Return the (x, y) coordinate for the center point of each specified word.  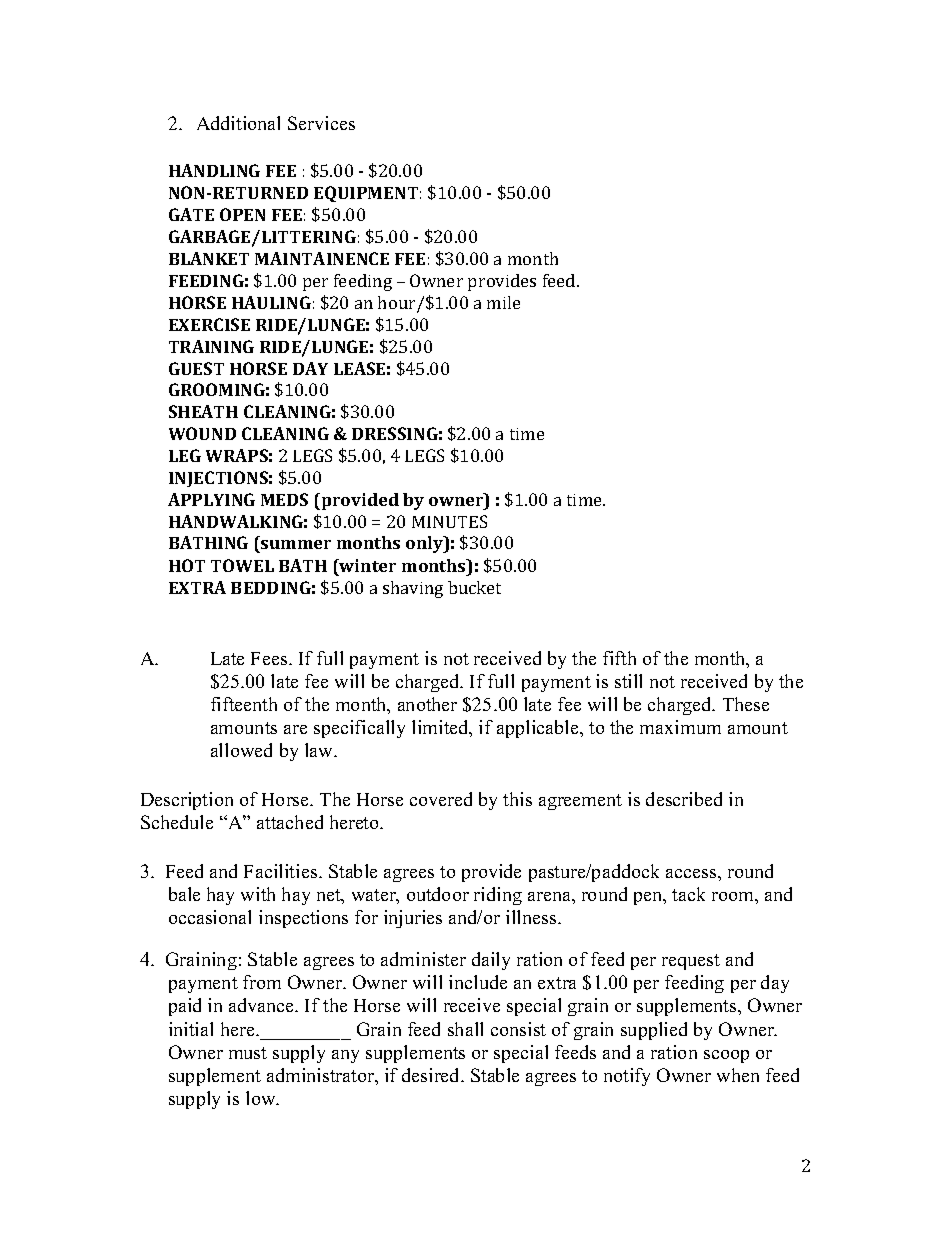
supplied (654, 1031)
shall (465, 1029)
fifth (619, 658)
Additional (238, 123)
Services (321, 123)
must (248, 1053)
